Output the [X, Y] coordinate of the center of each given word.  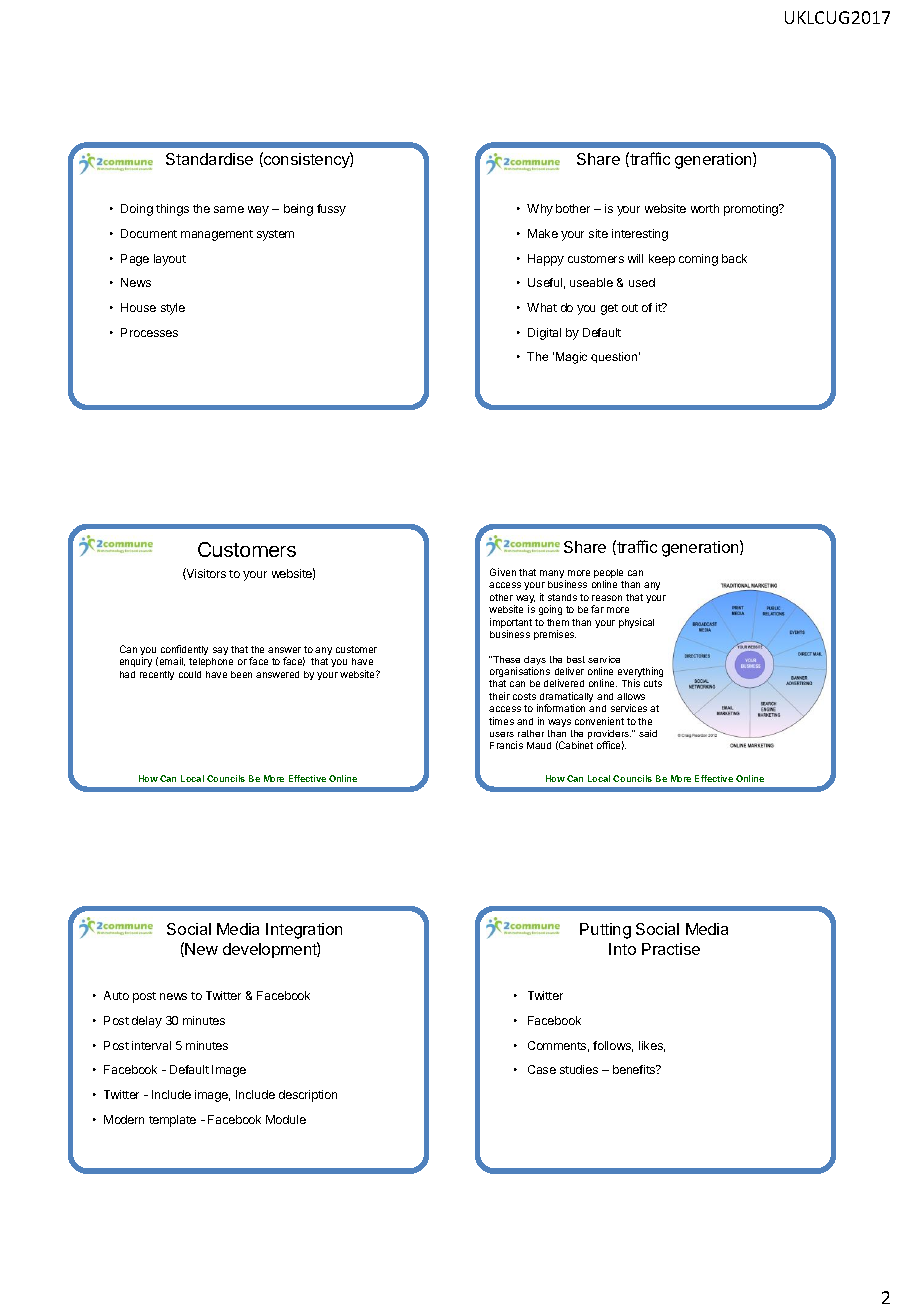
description [308, 1096]
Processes [149, 332]
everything [640, 673]
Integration [304, 931]
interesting [640, 235]
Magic [571, 358]
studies [579, 1069]
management [217, 235]
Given [503, 572]
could [190, 674]
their [499, 696]
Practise [671, 949]
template [172, 1121]
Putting [605, 931]
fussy [331, 210]
